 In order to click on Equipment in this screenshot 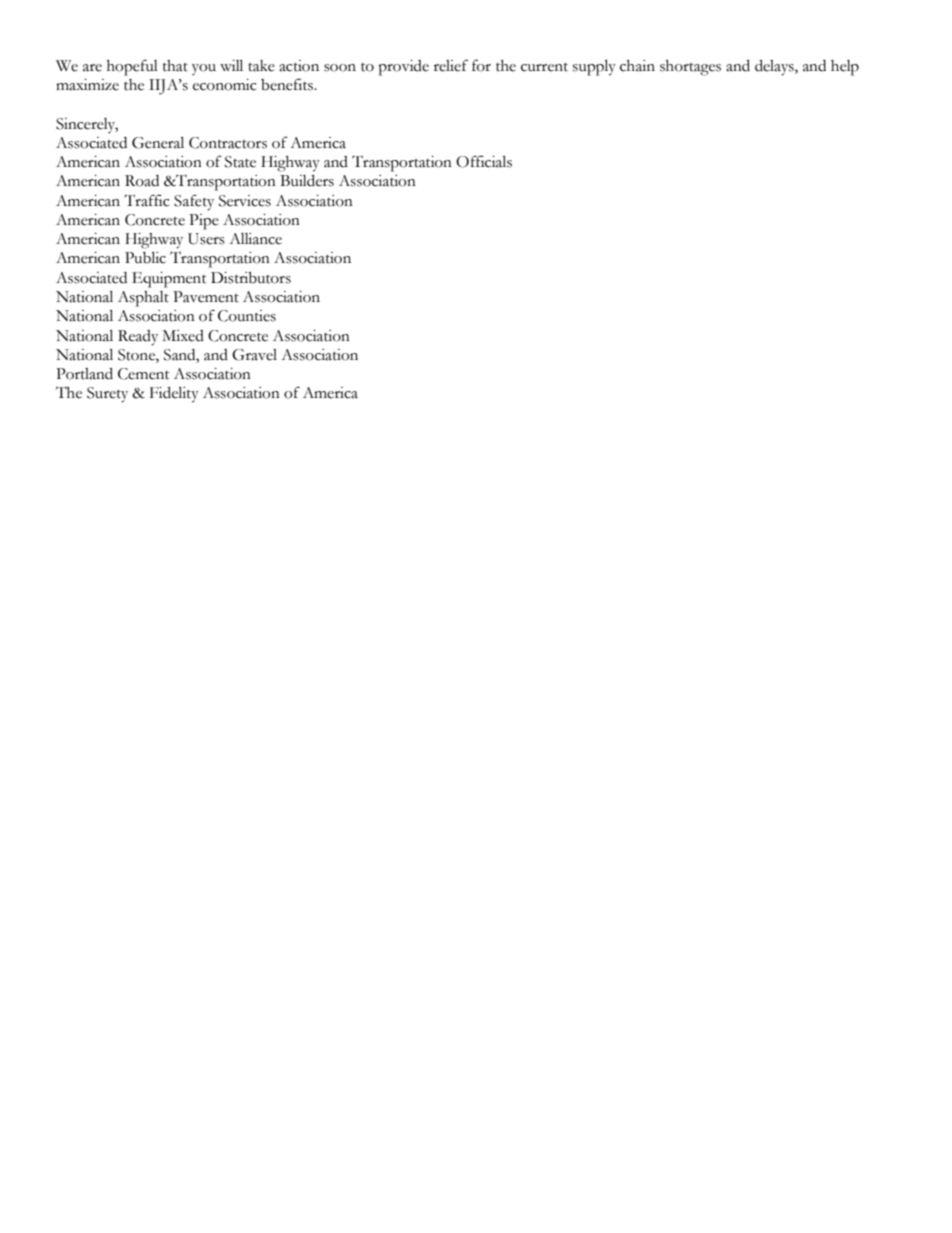, I will do `click(169, 280)`.
